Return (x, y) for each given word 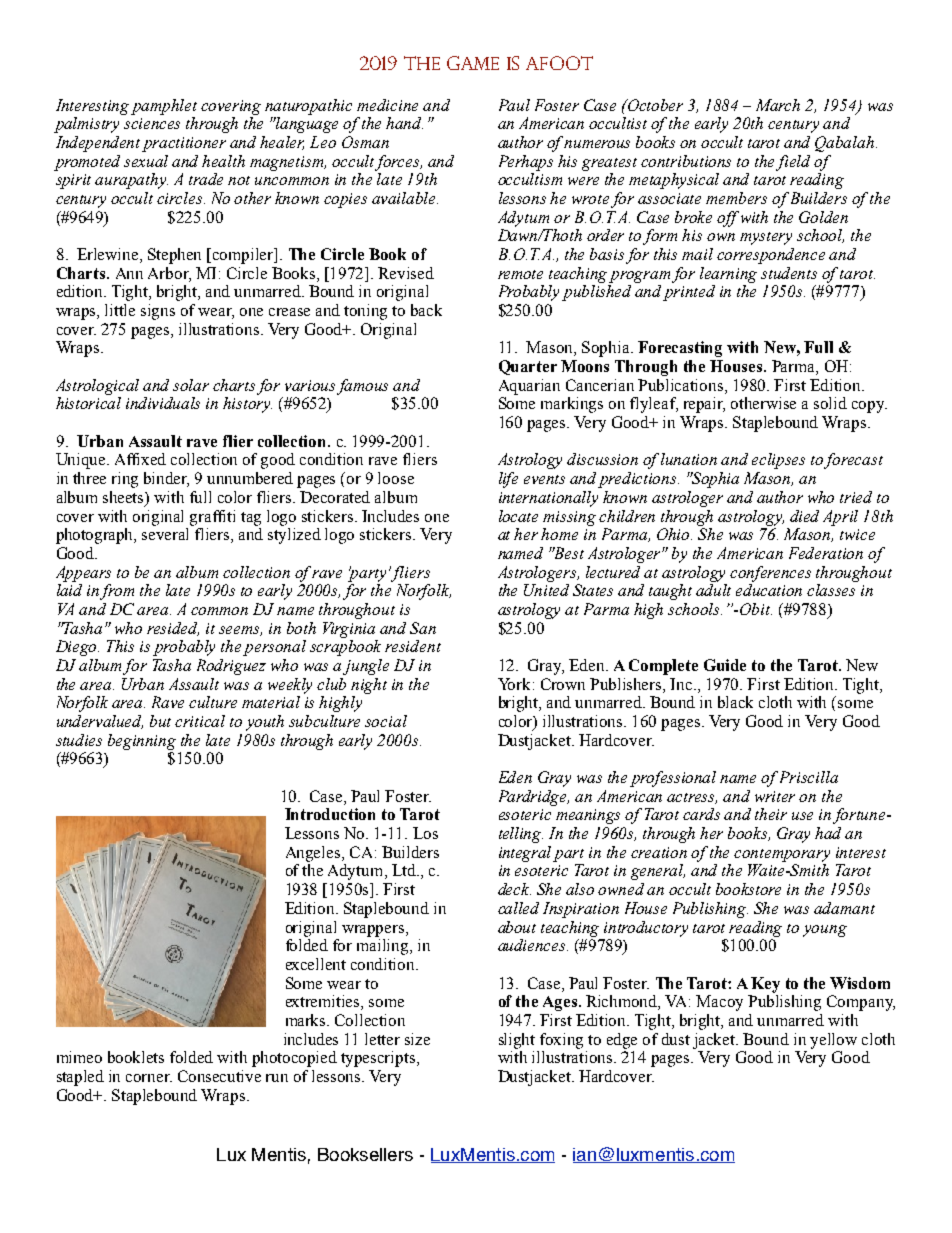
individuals (163, 403)
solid (830, 403)
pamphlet (164, 107)
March (778, 105)
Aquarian (529, 387)
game (473, 63)
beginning (142, 742)
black (735, 702)
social (386, 721)
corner (149, 1078)
